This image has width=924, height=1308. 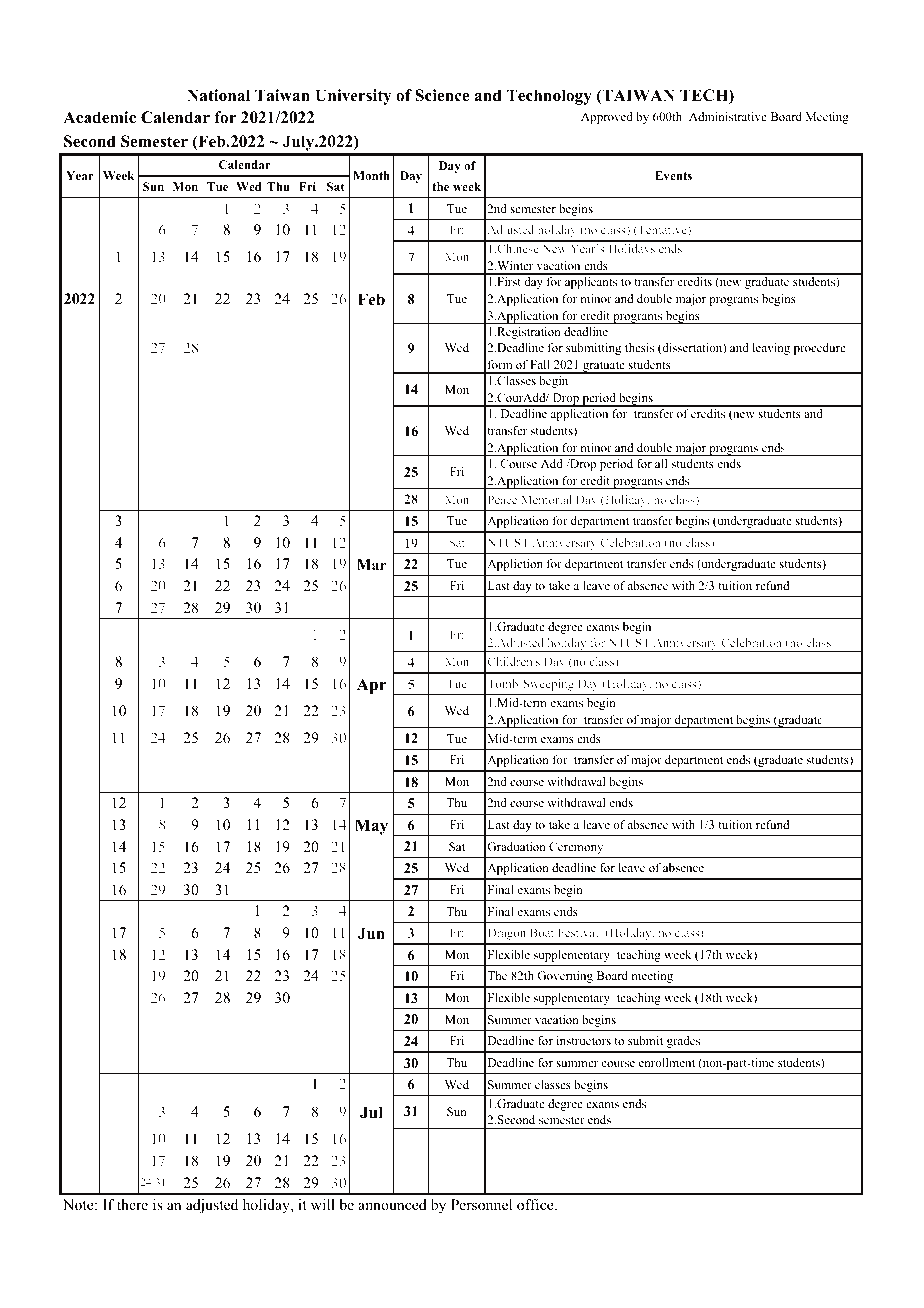 I want to click on there, so click(x=132, y=1204).
